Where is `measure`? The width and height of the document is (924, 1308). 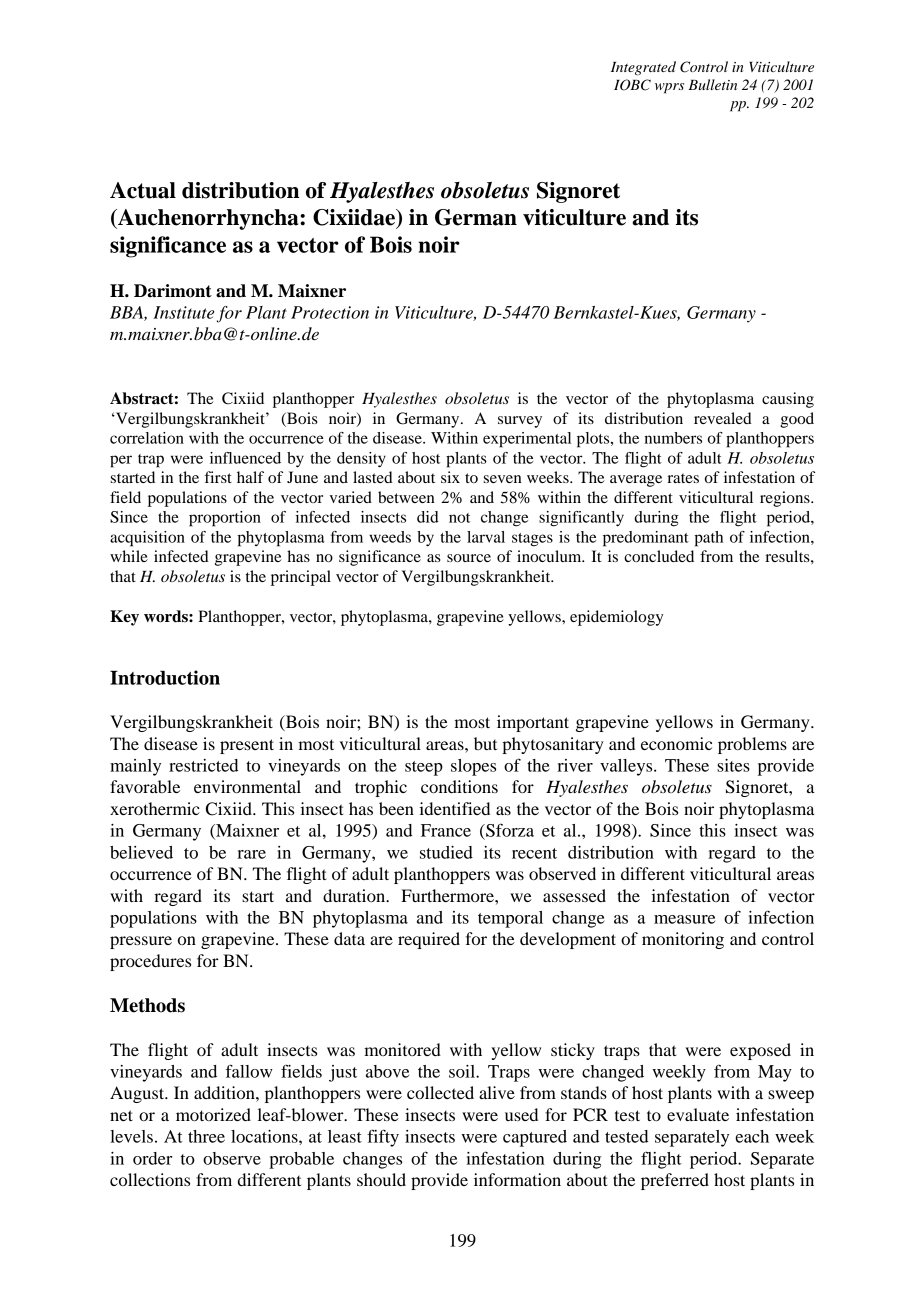 measure is located at coordinates (684, 919).
